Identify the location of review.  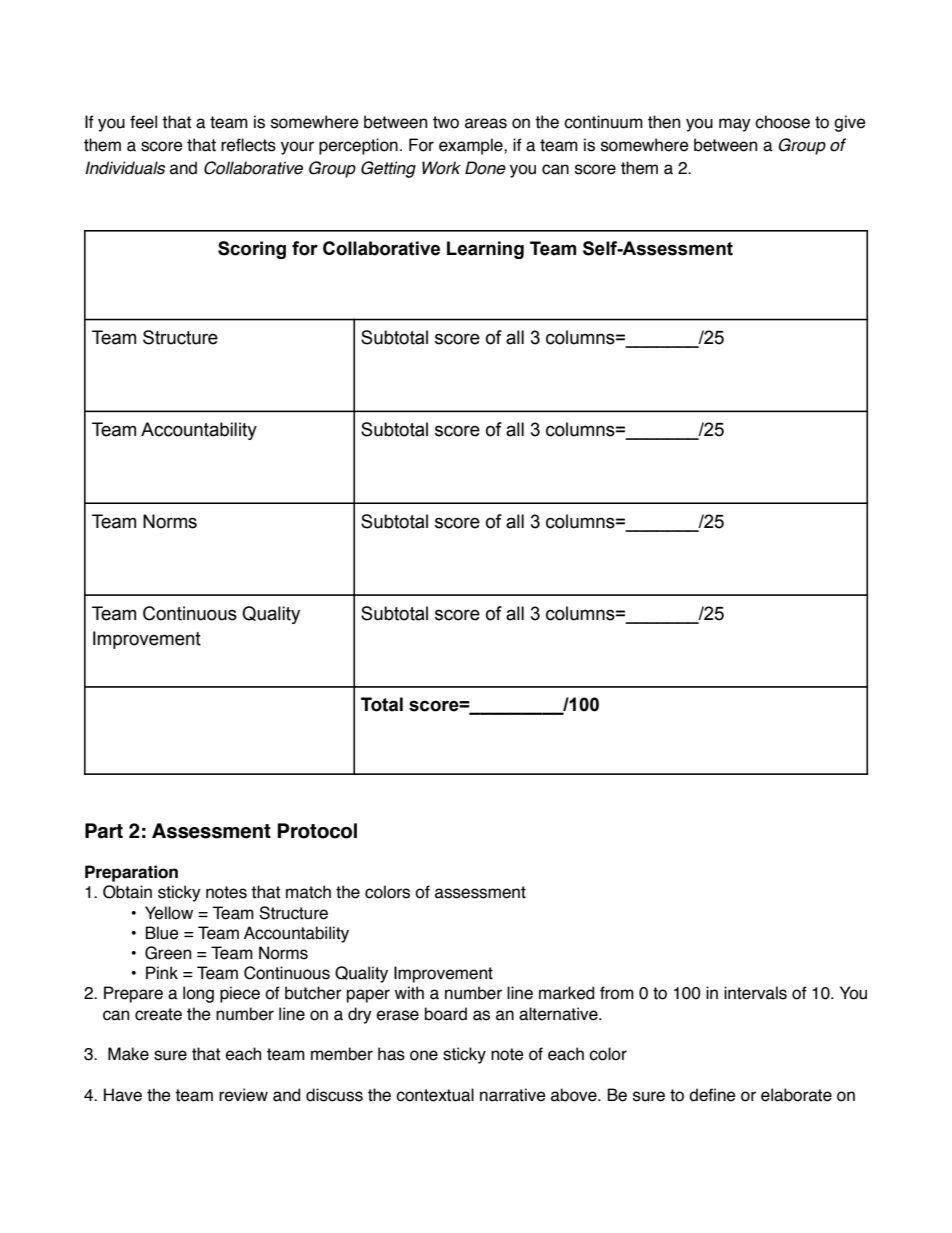
(243, 1095).
